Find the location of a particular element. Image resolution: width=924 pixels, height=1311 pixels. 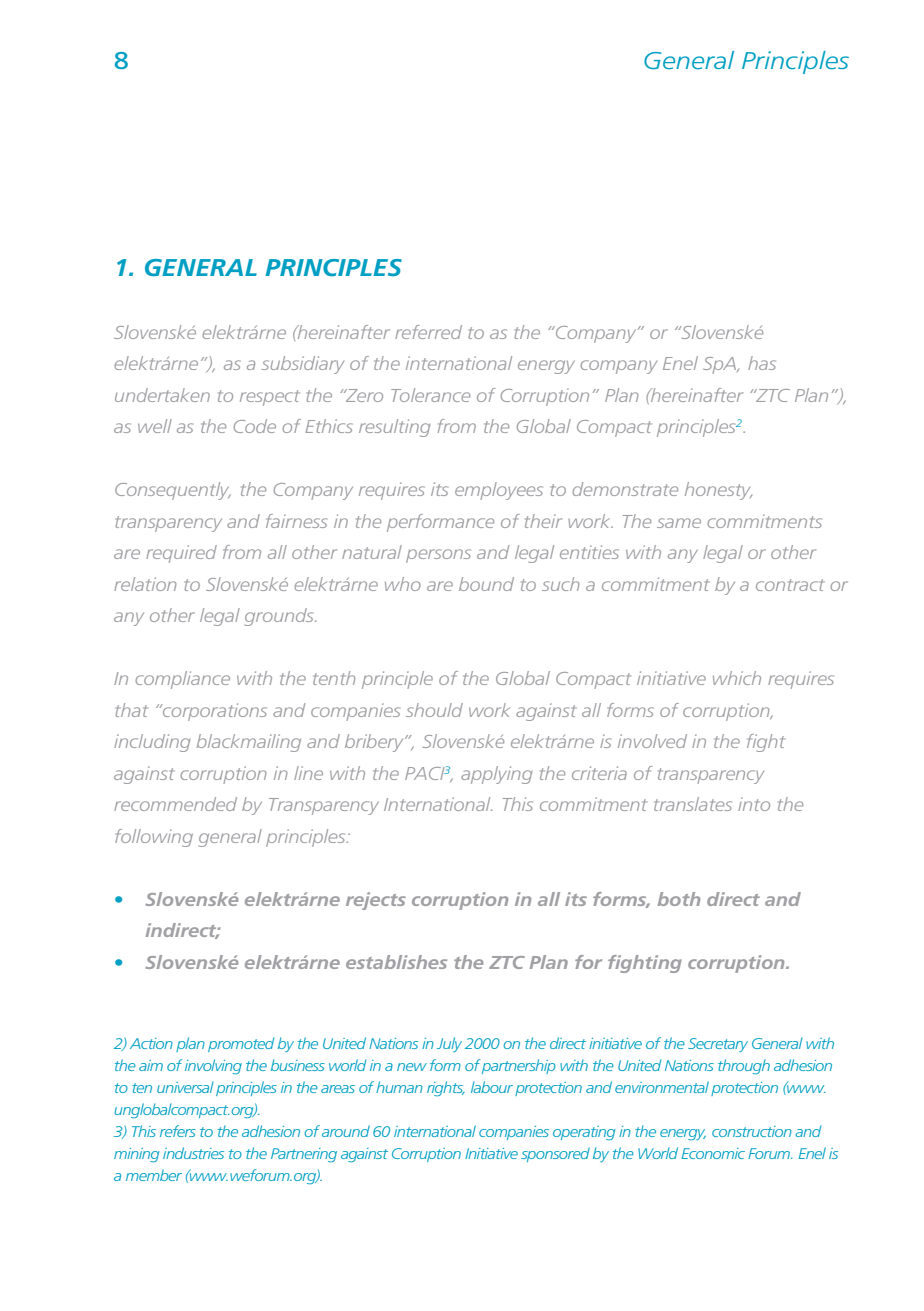

blackmailing is located at coordinates (248, 743).
